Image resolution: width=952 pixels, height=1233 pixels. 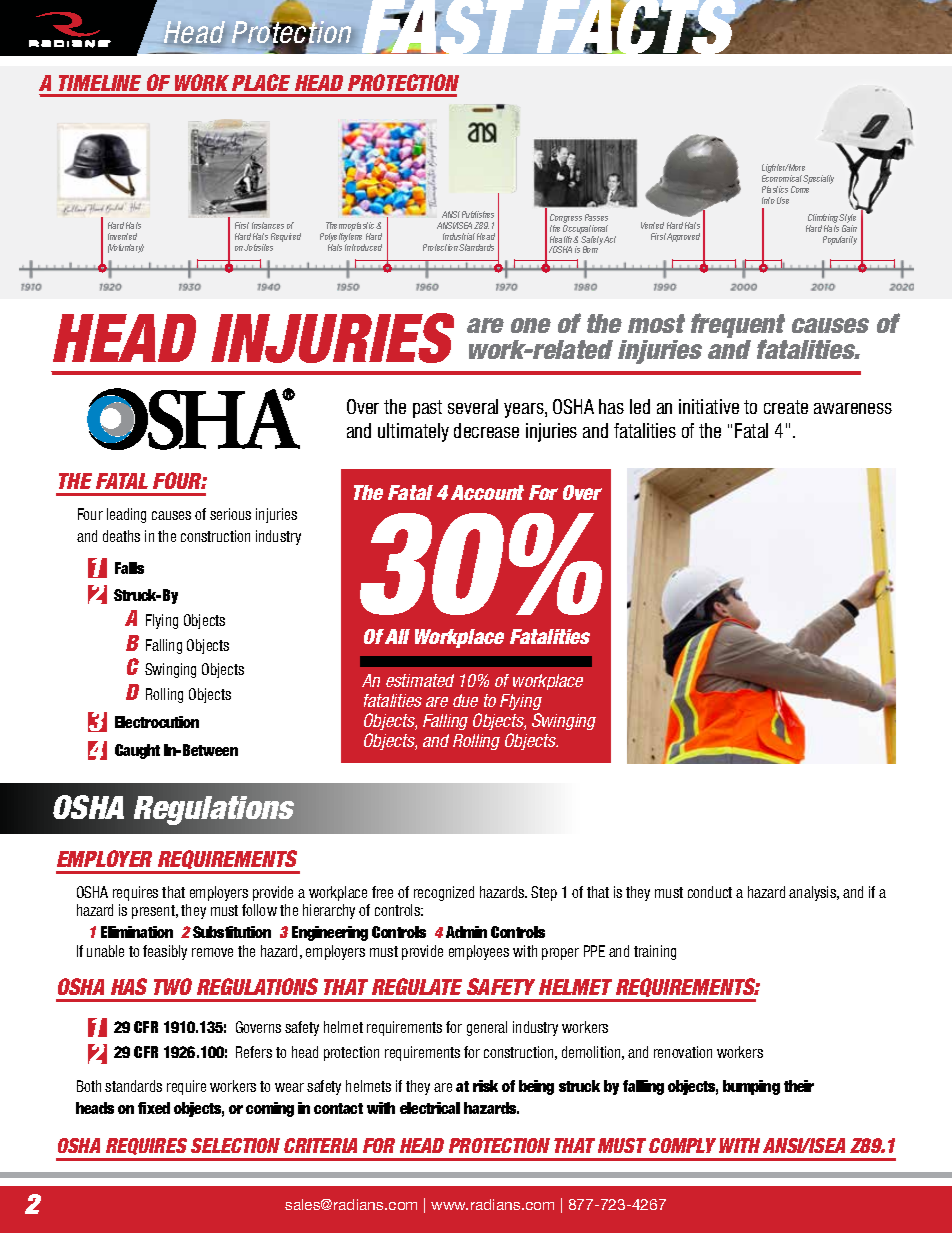 I want to click on fixed, so click(x=154, y=1108).
